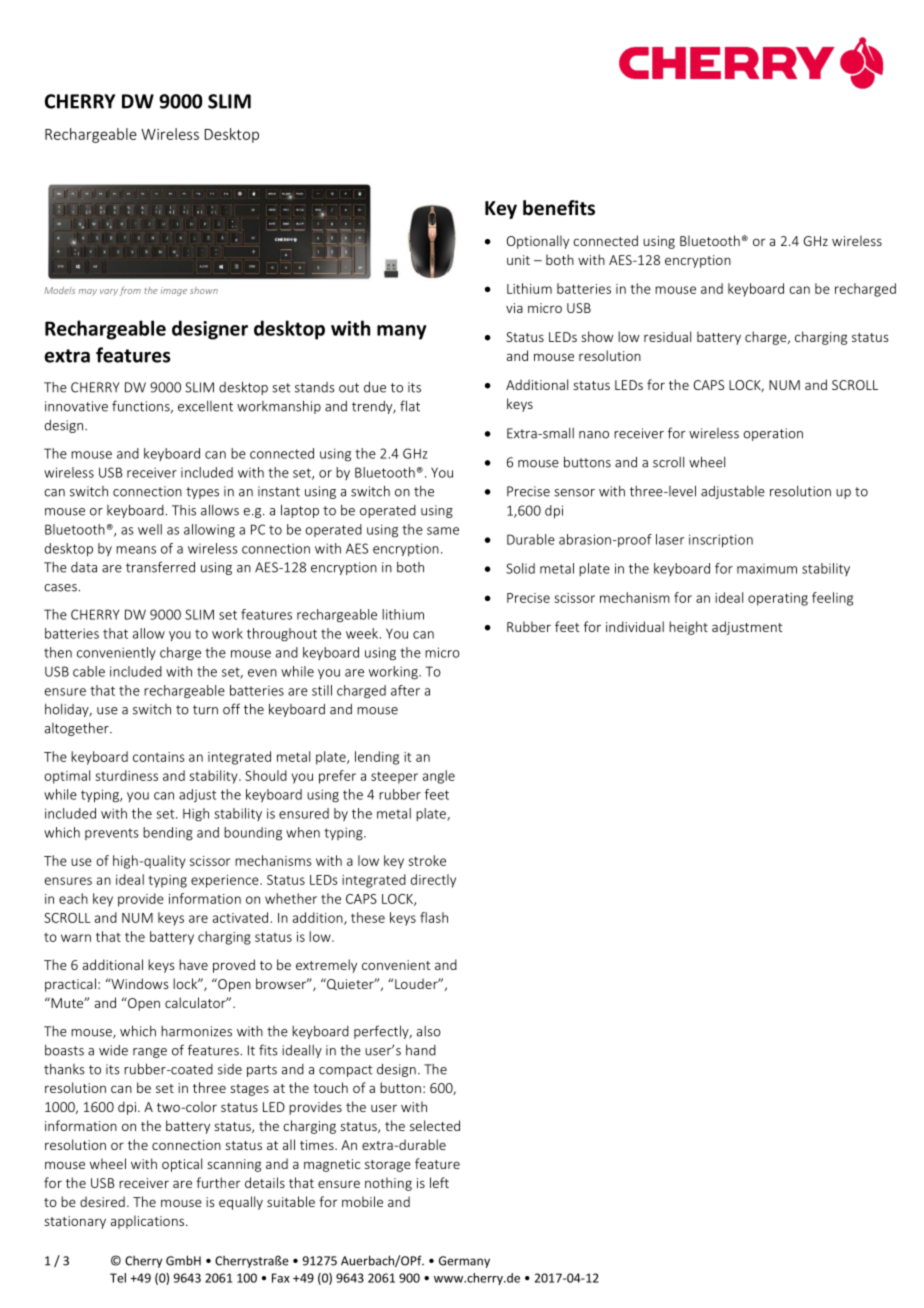 This screenshot has width=924, height=1308. I want to click on residual, so click(667, 336).
